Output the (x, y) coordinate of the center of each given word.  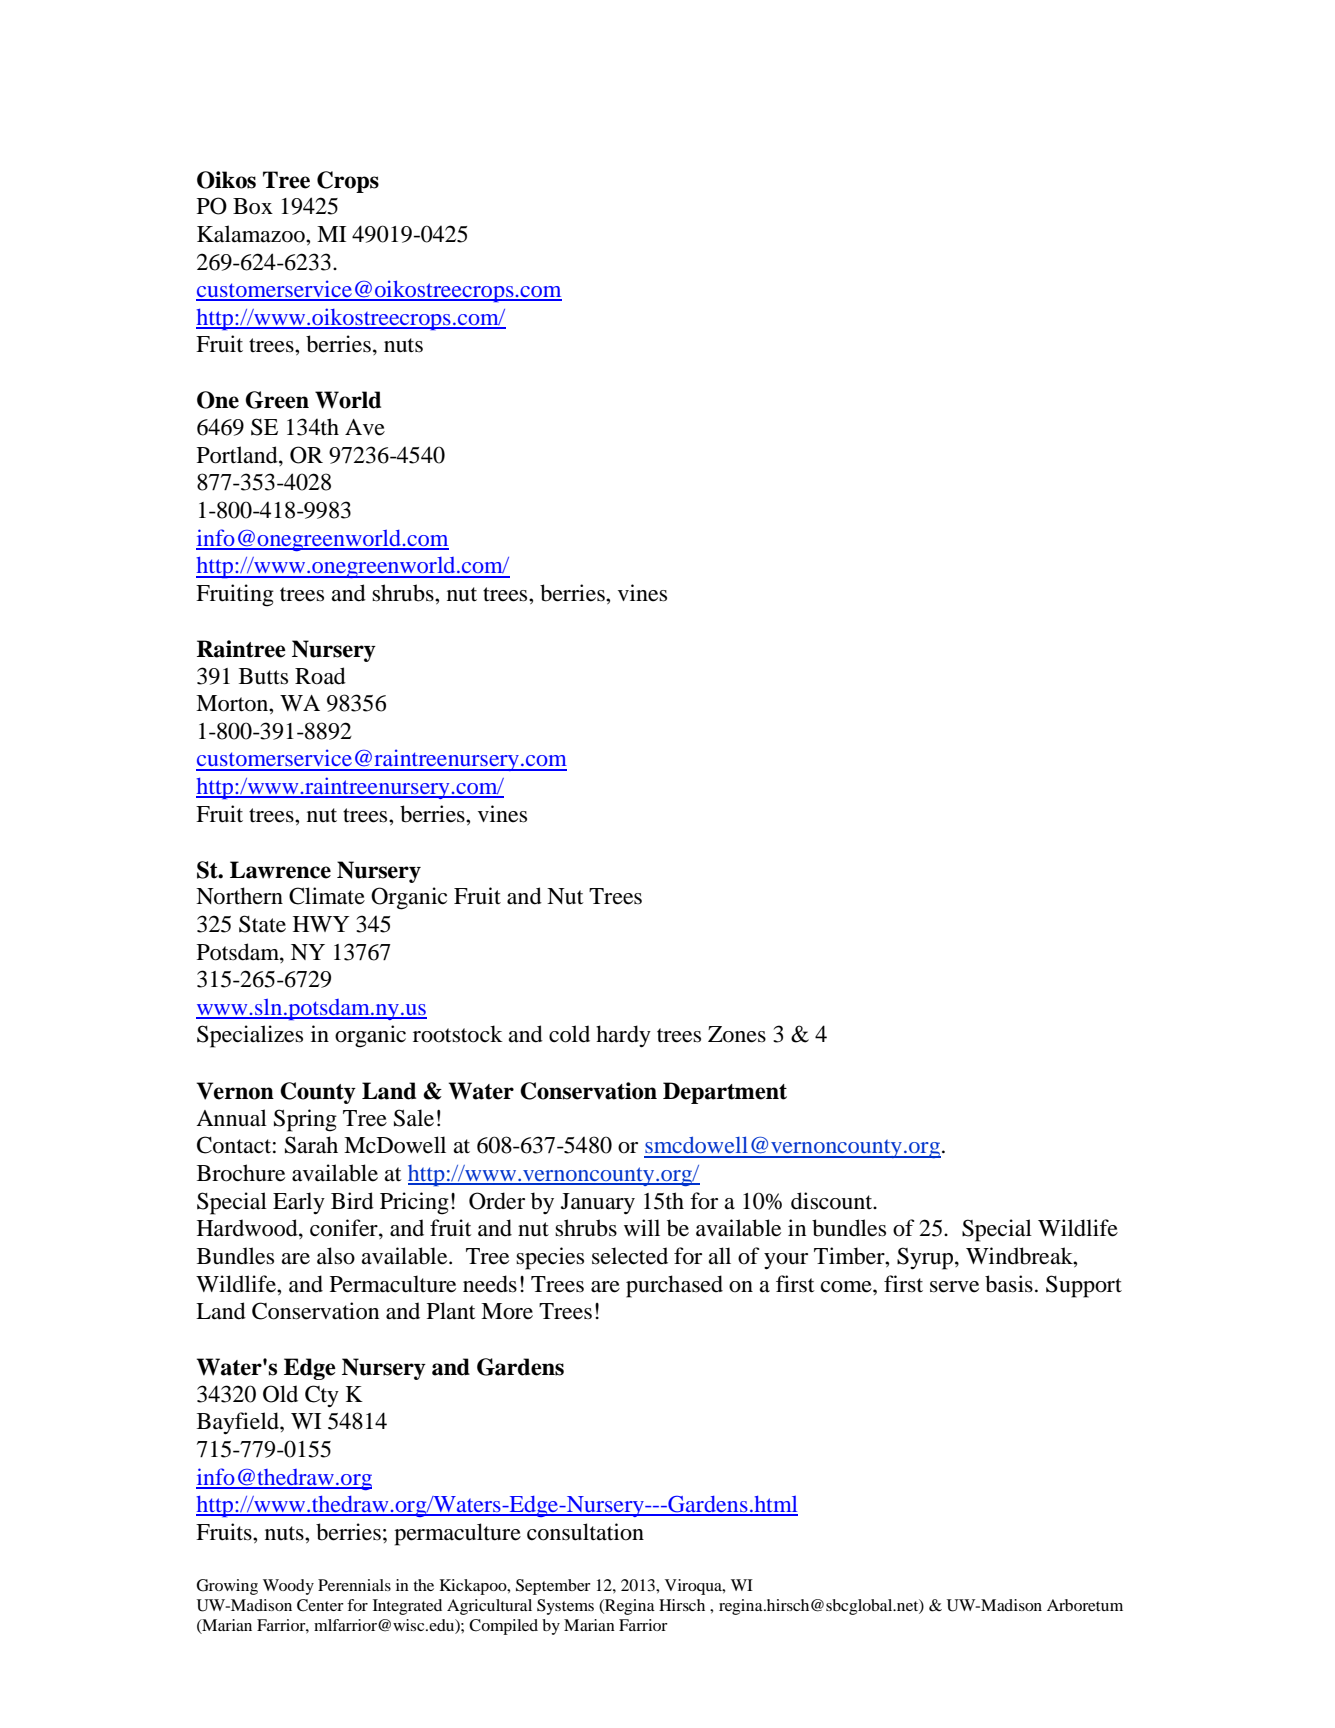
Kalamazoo (252, 234)
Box (253, 206)
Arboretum (1085, 1605)
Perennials (354, 1585)
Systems (565, 1607)
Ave (365, 427)
